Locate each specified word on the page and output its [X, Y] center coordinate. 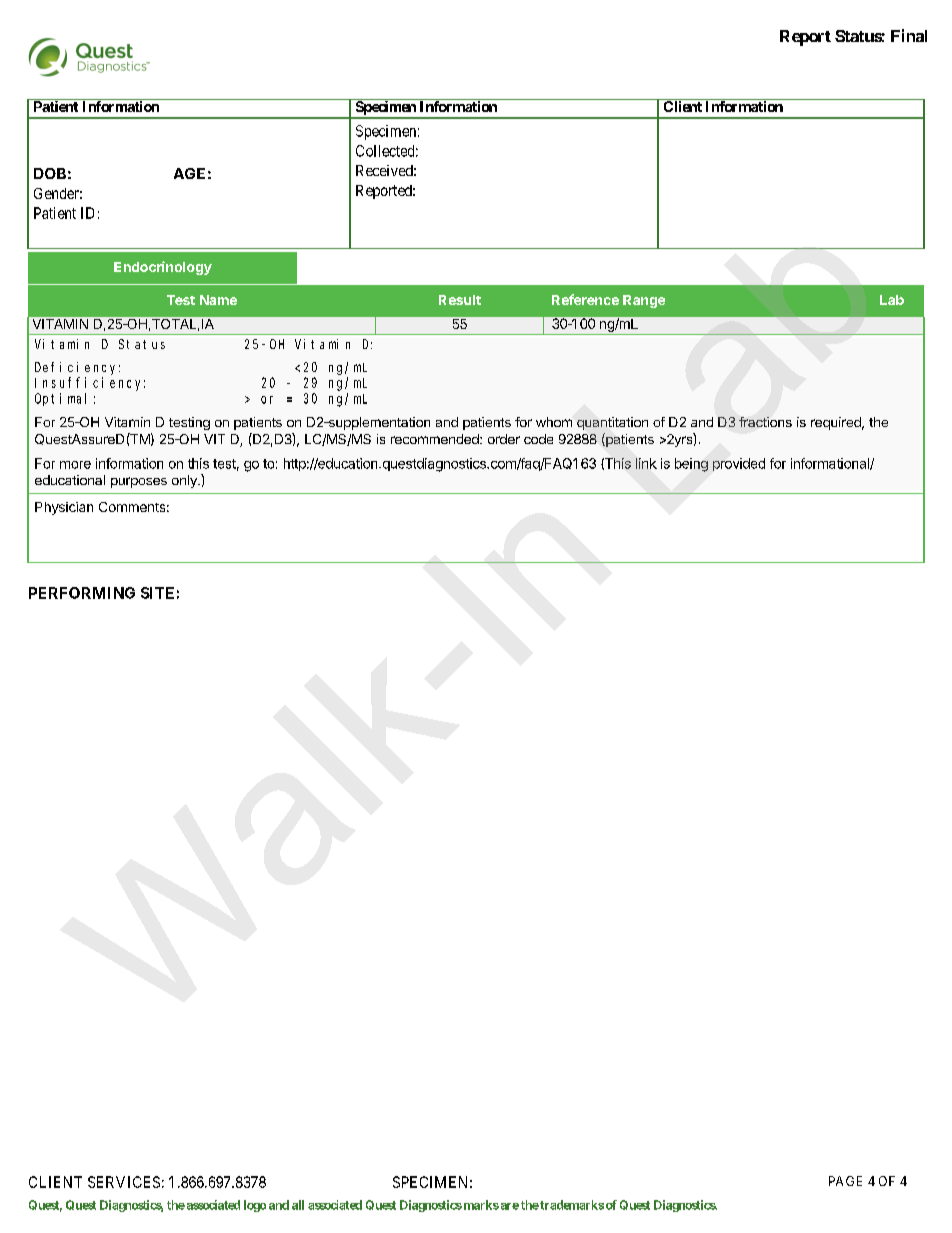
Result [460, 300]
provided [739, 464]
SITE [157, 593]
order [504, 439]
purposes [139, 482]
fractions [765, 422]
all [298, 1205]
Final [909, 35]
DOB [50, 173]
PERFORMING [82, 593]
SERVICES [124, 1182]
